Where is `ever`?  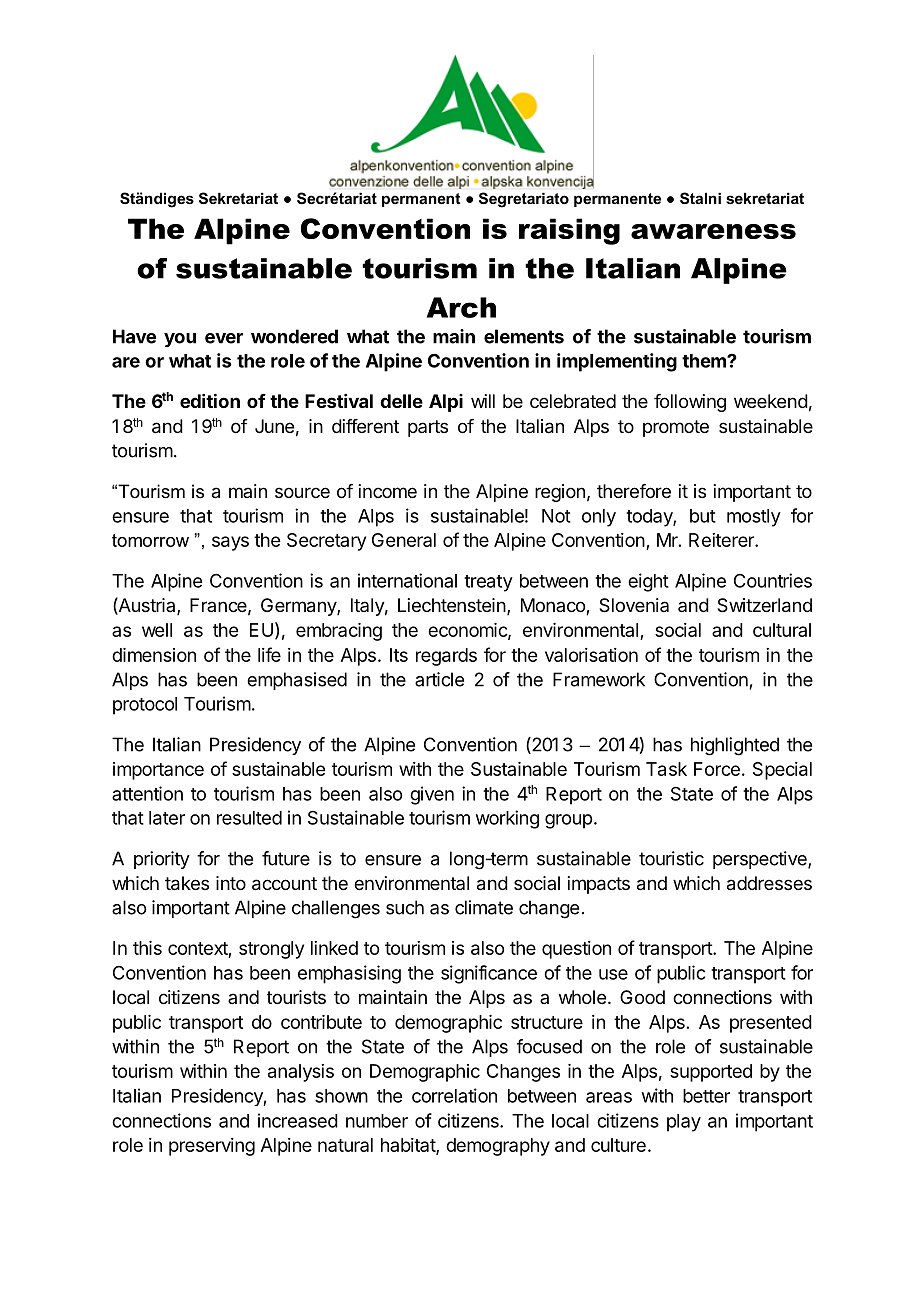
ever is located at coordinates (224, 338).
